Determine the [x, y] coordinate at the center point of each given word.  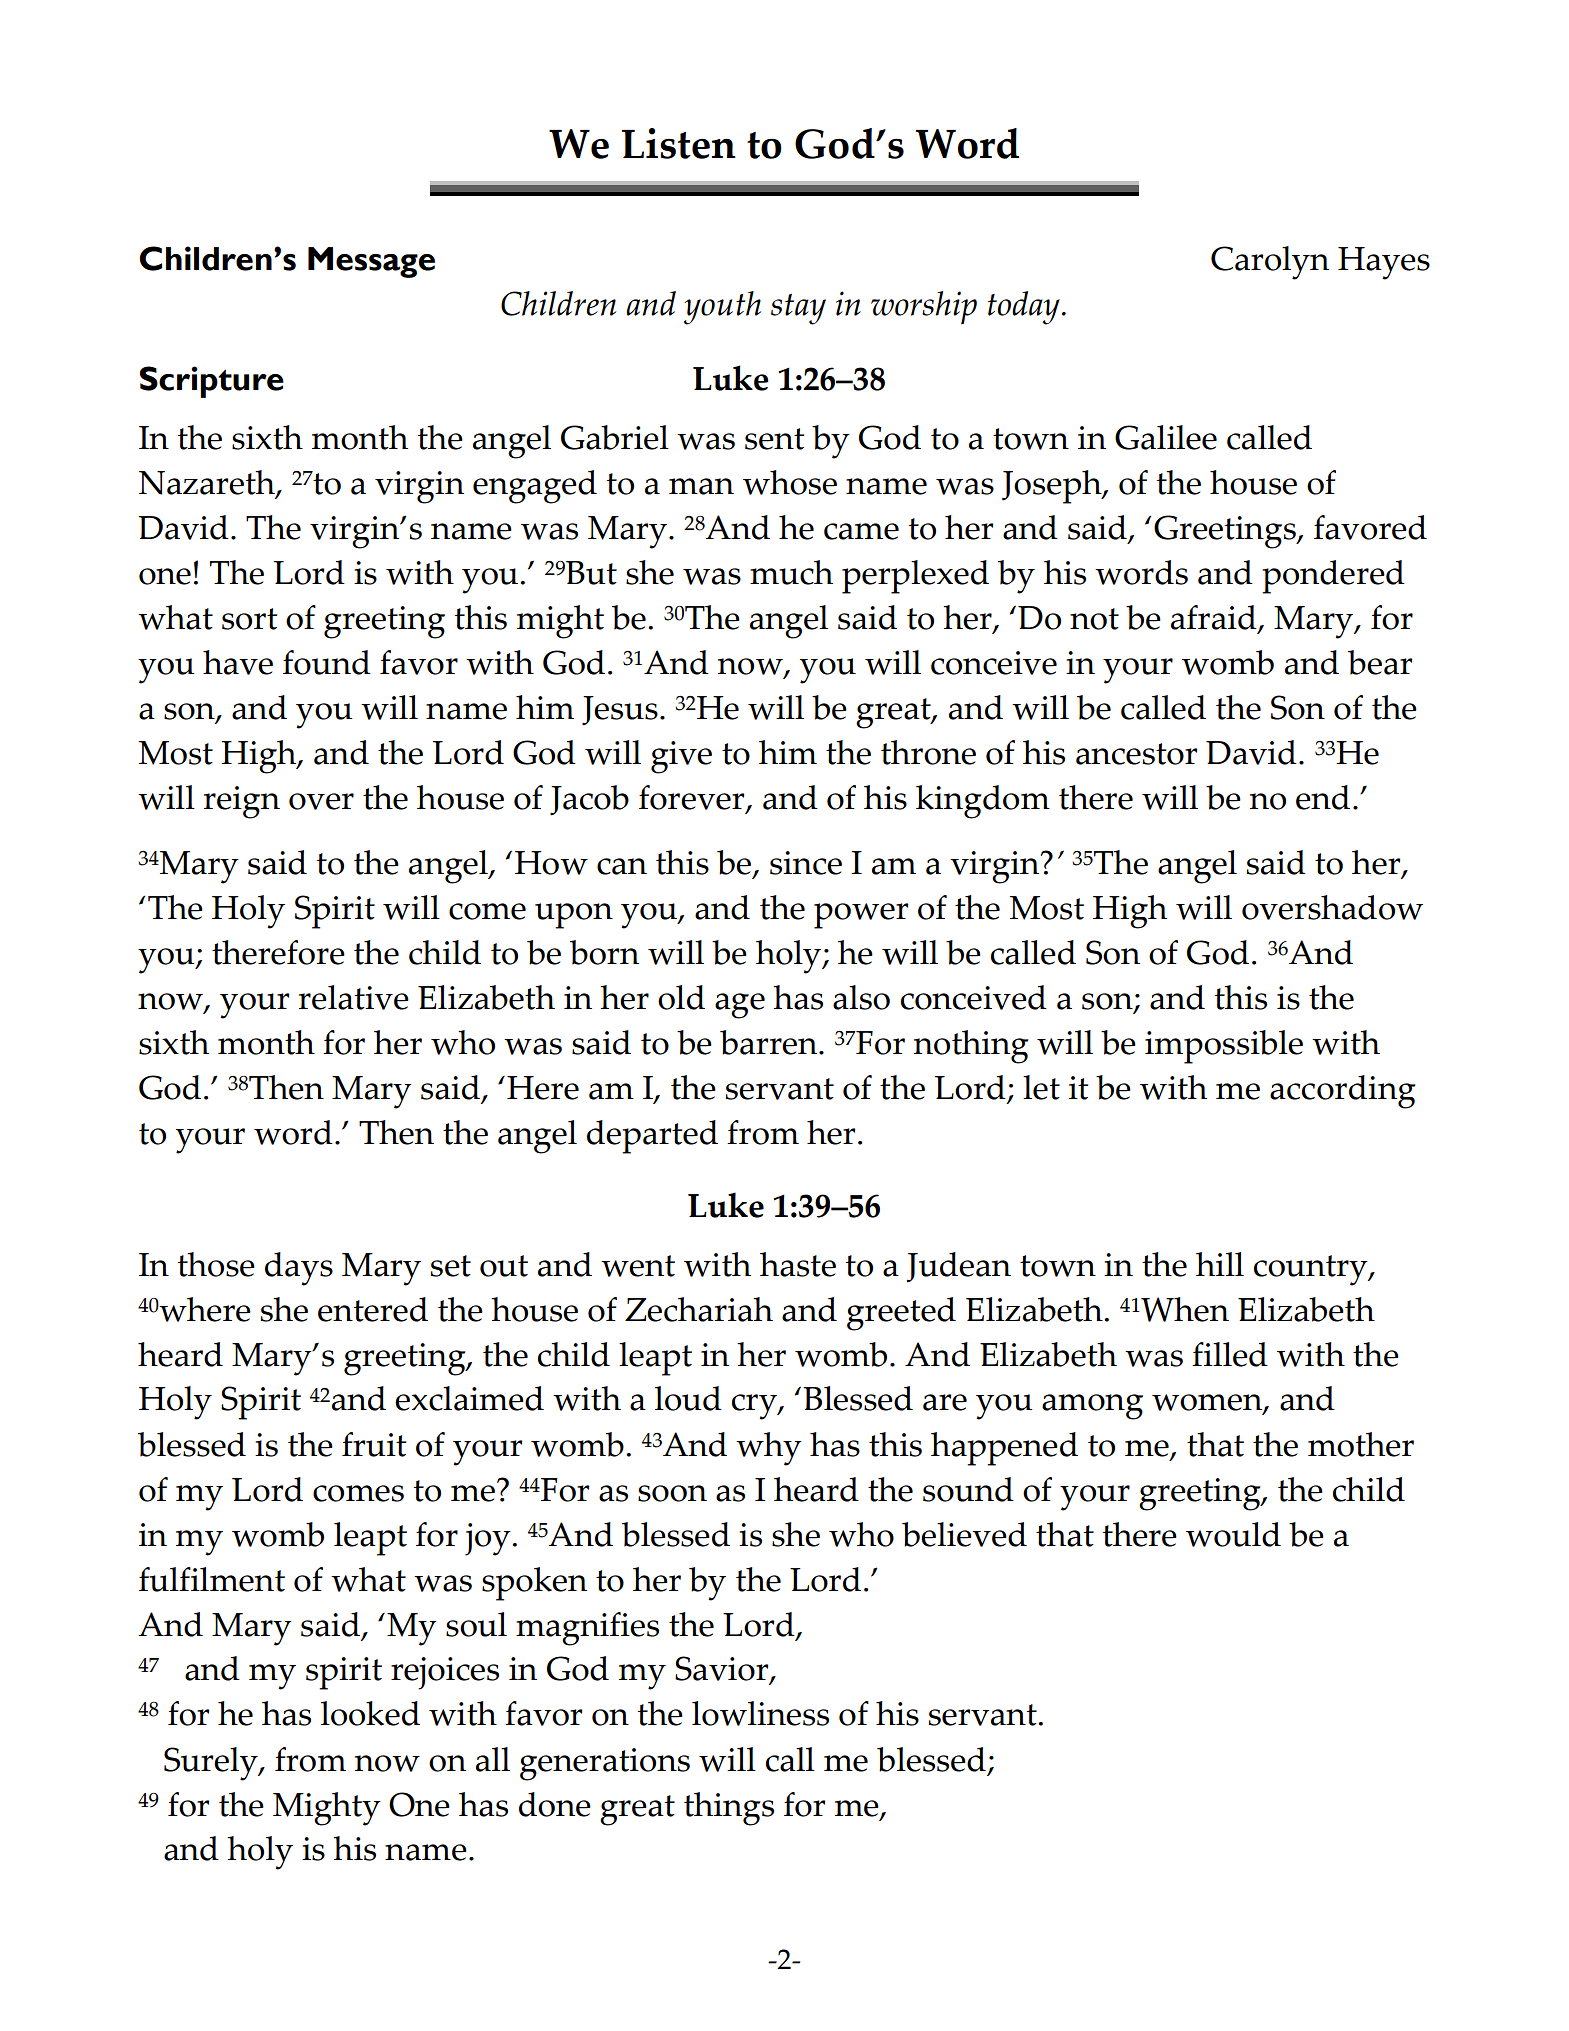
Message [371, 262]
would [1233, 1534]
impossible [1224, 1047]
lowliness [760, 1713]
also [861, 997]
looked [370, 1713]
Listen [679, 143]
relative [354, 997]
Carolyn [1270, 263]
